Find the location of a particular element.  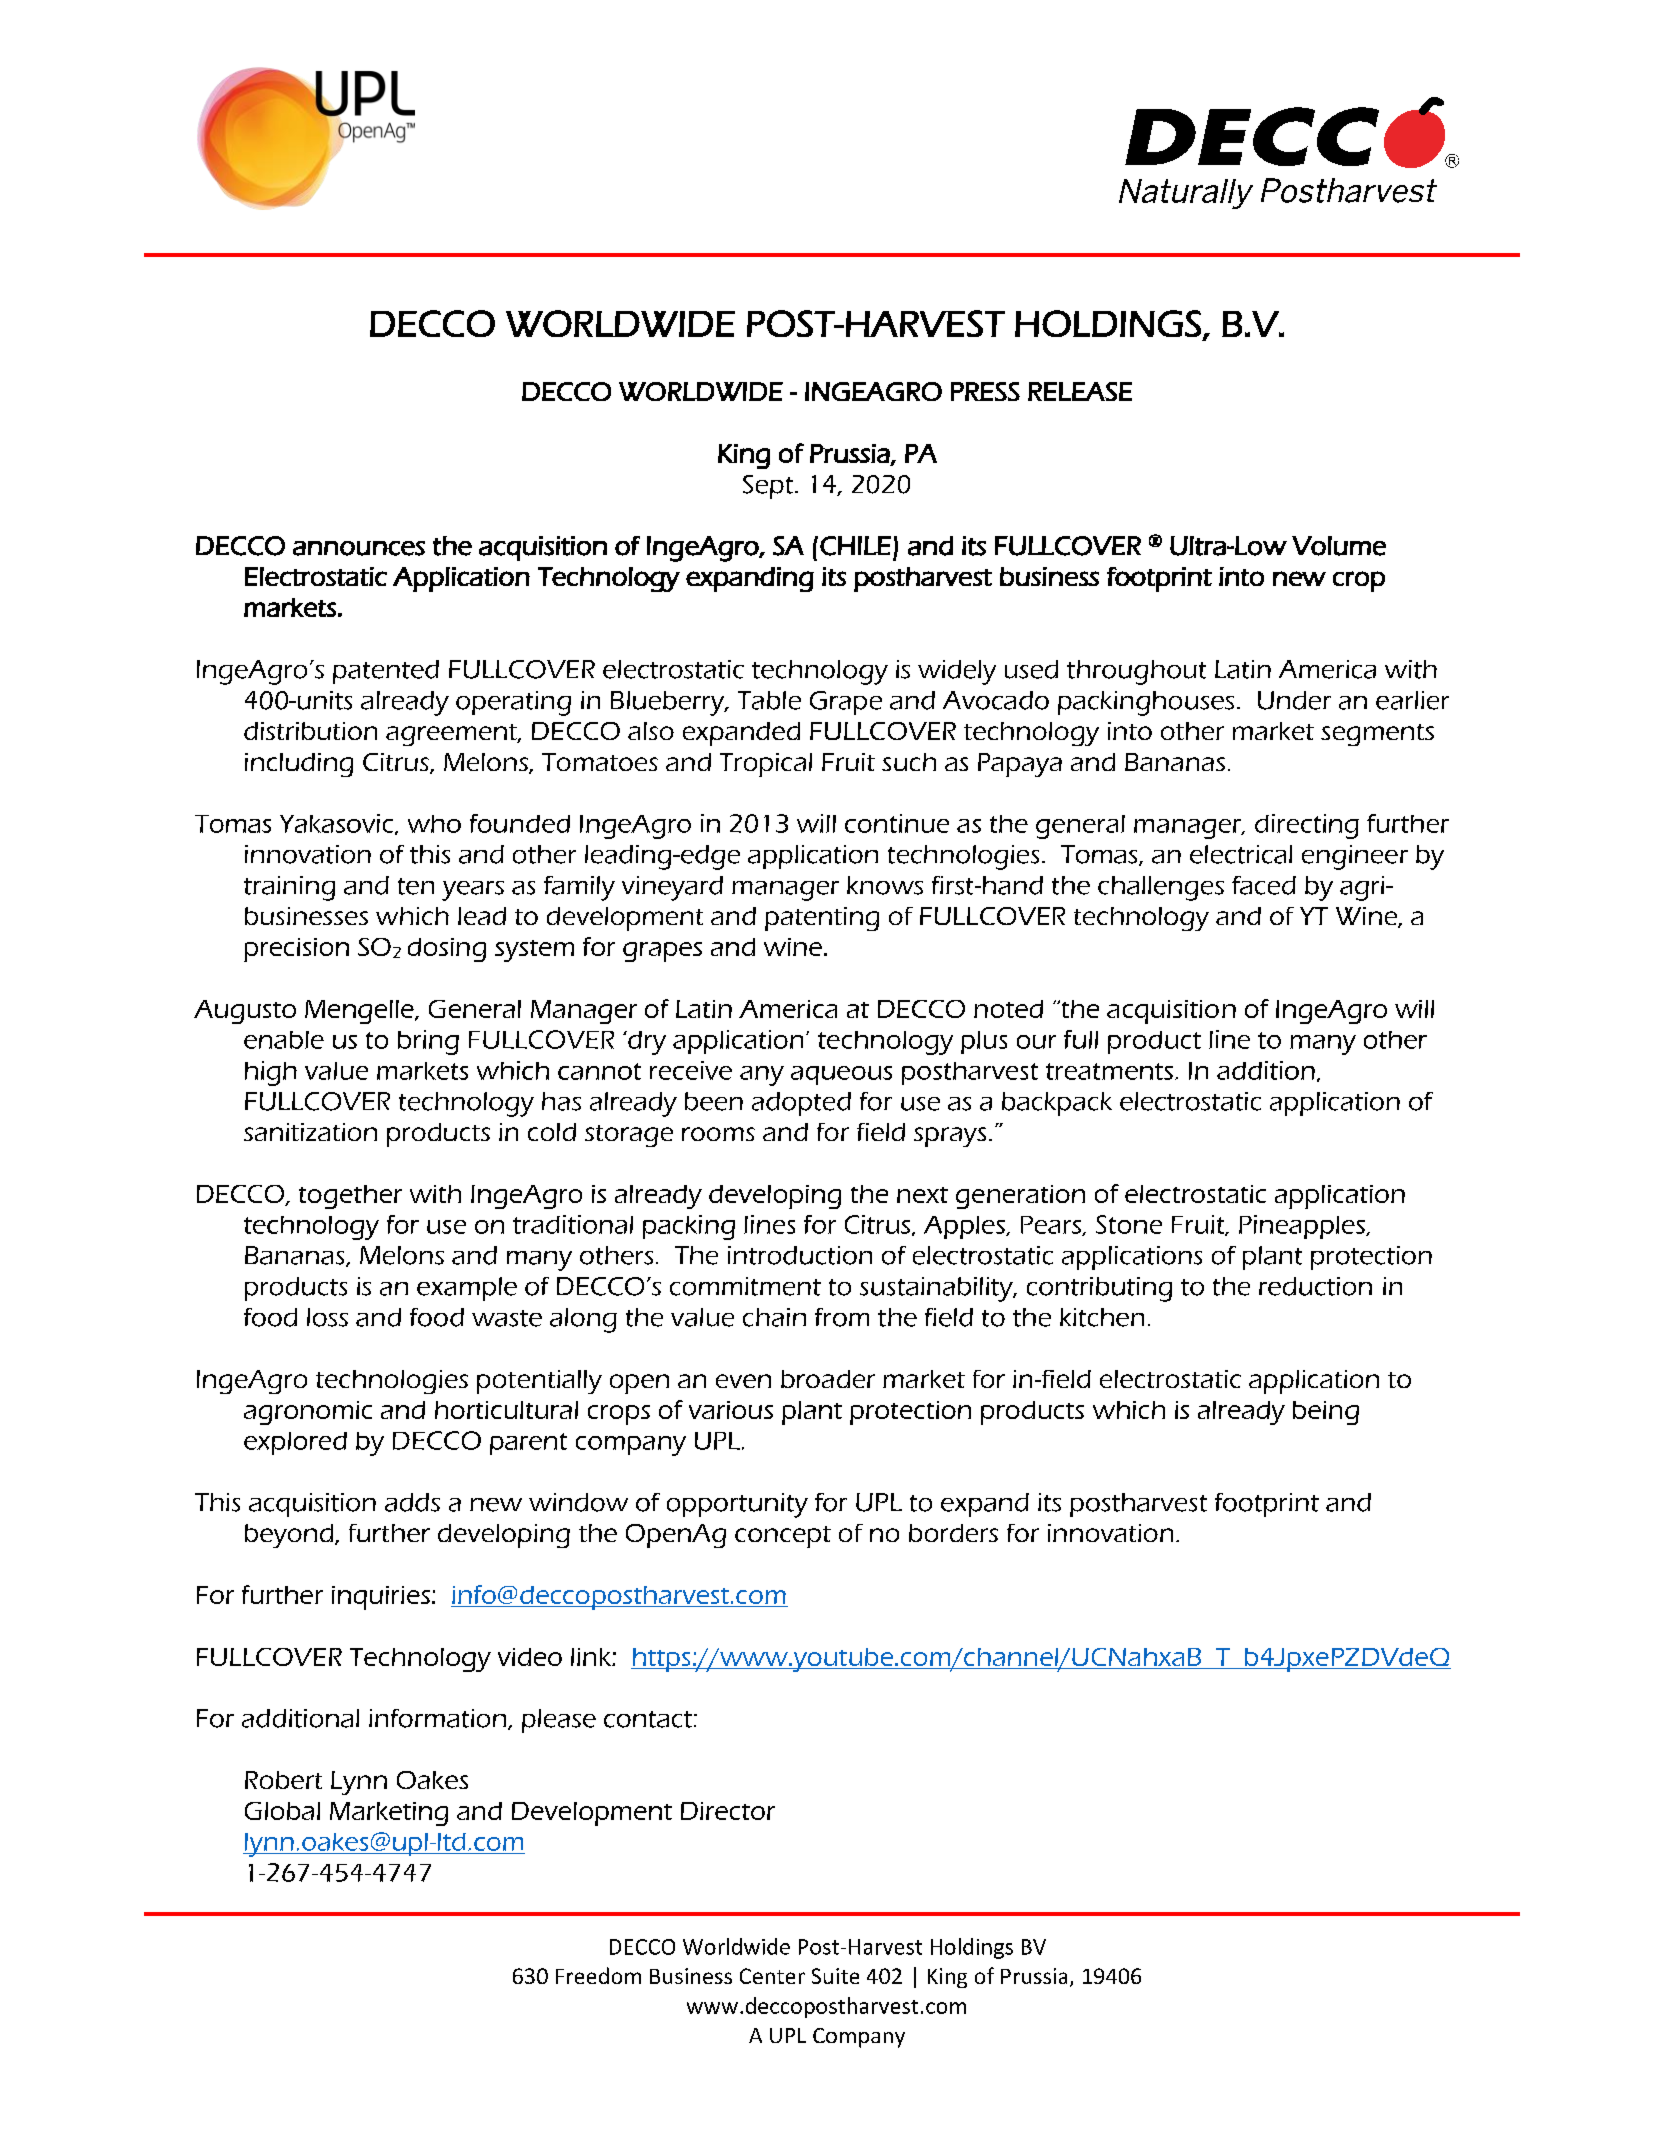

faced is located at coordinates (1264, 885).
